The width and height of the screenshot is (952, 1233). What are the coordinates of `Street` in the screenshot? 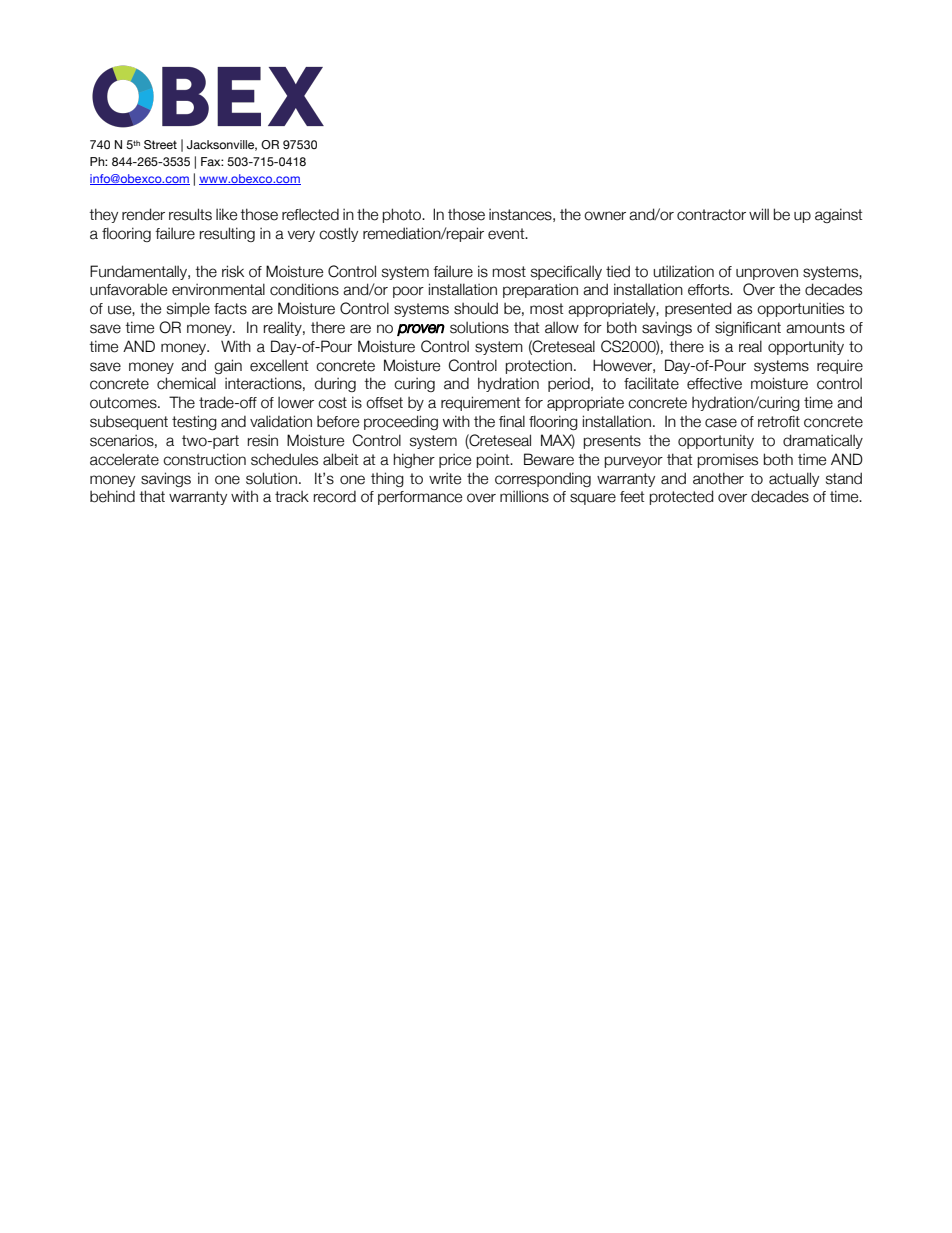 It's located at (160, 144).
